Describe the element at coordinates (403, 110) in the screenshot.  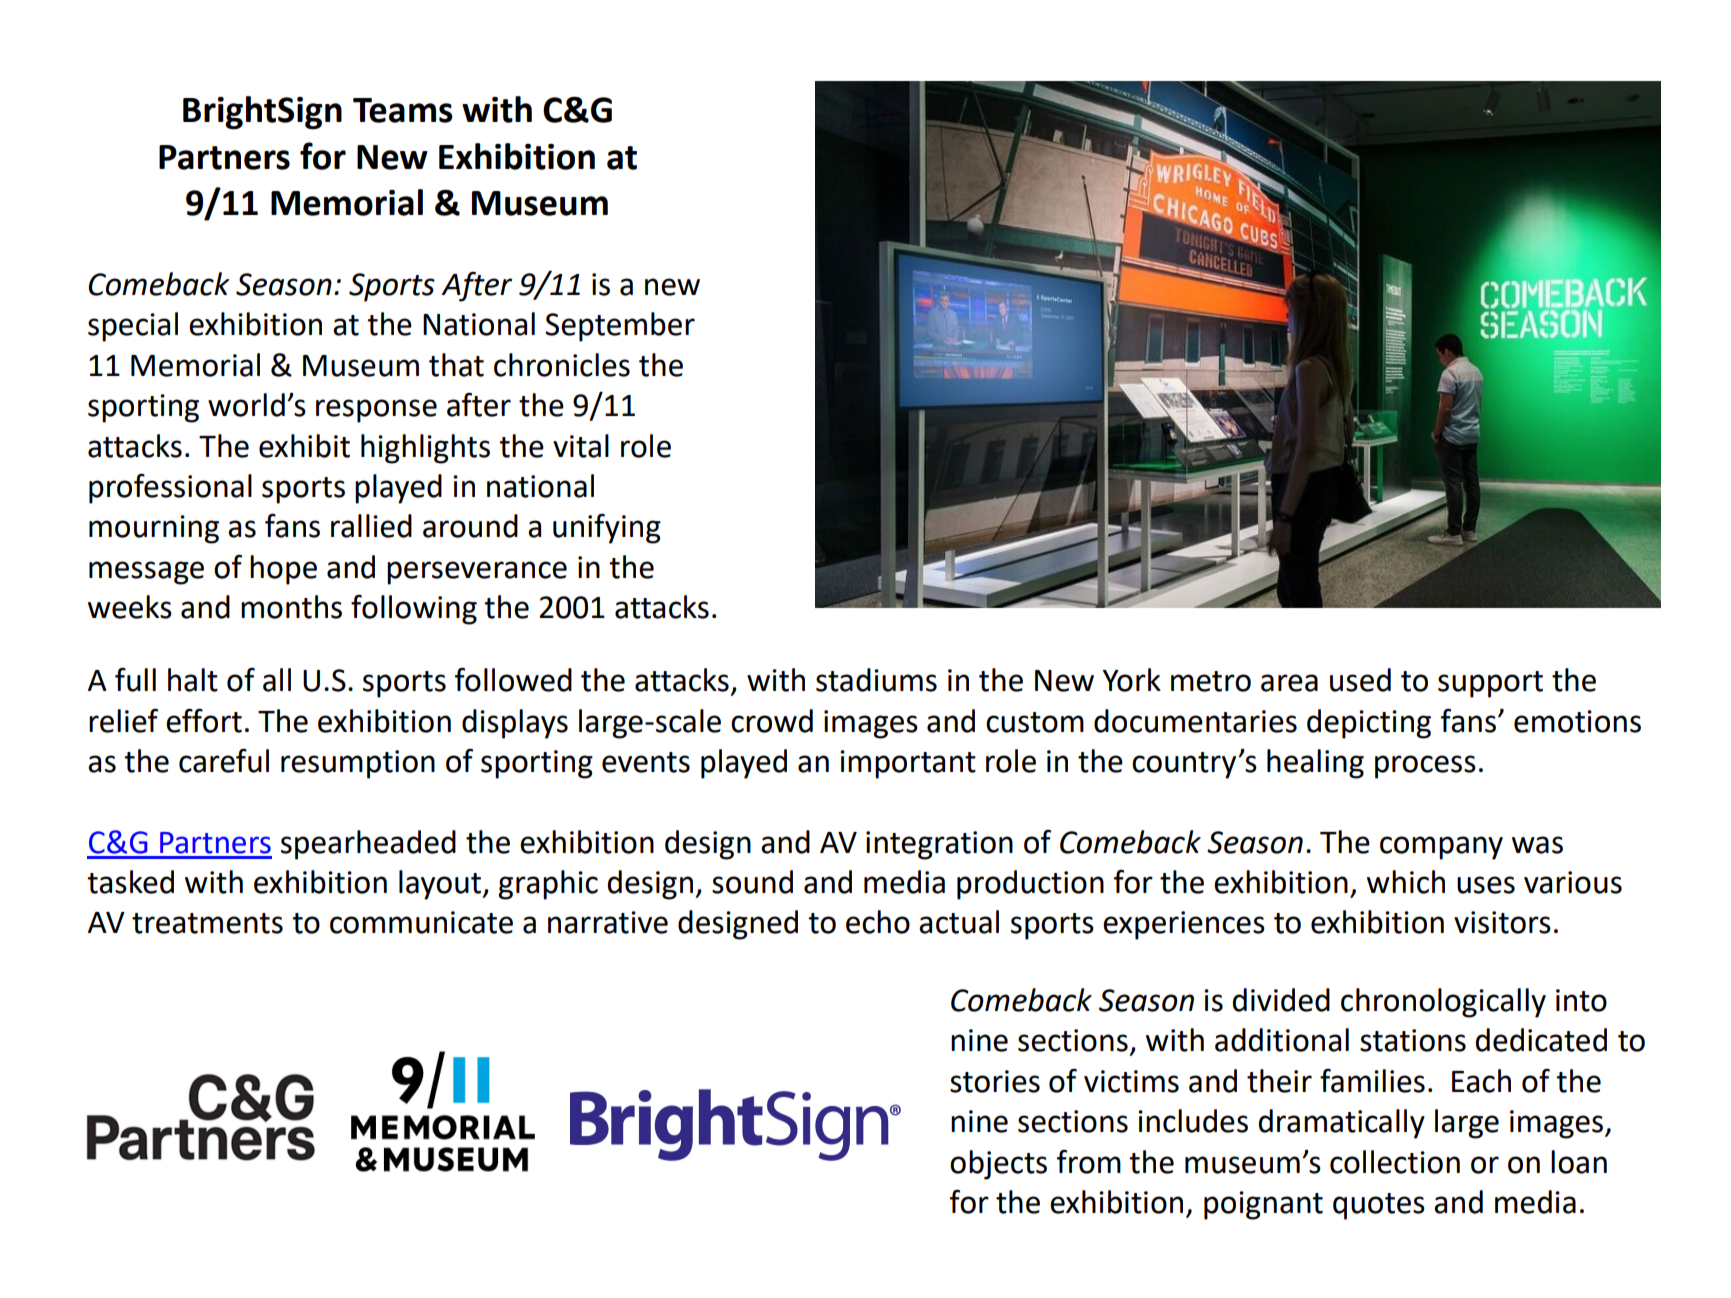
I see `Teams` at that location.
